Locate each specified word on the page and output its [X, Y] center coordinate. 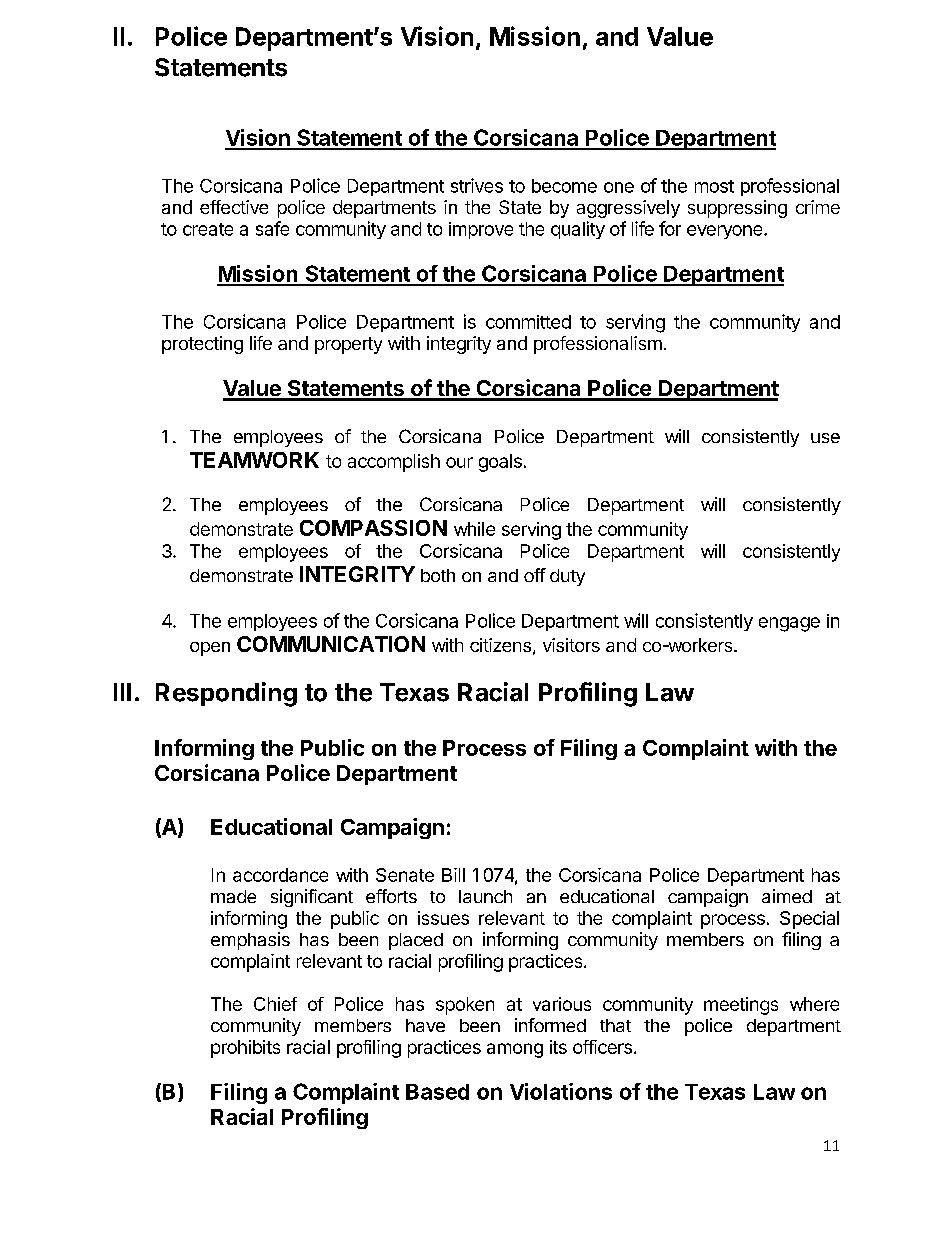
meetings [741, 1006]
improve [481, 230]
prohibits [245, 1049]
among [515, 1050]
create [208, 229]
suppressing [737, 209]
